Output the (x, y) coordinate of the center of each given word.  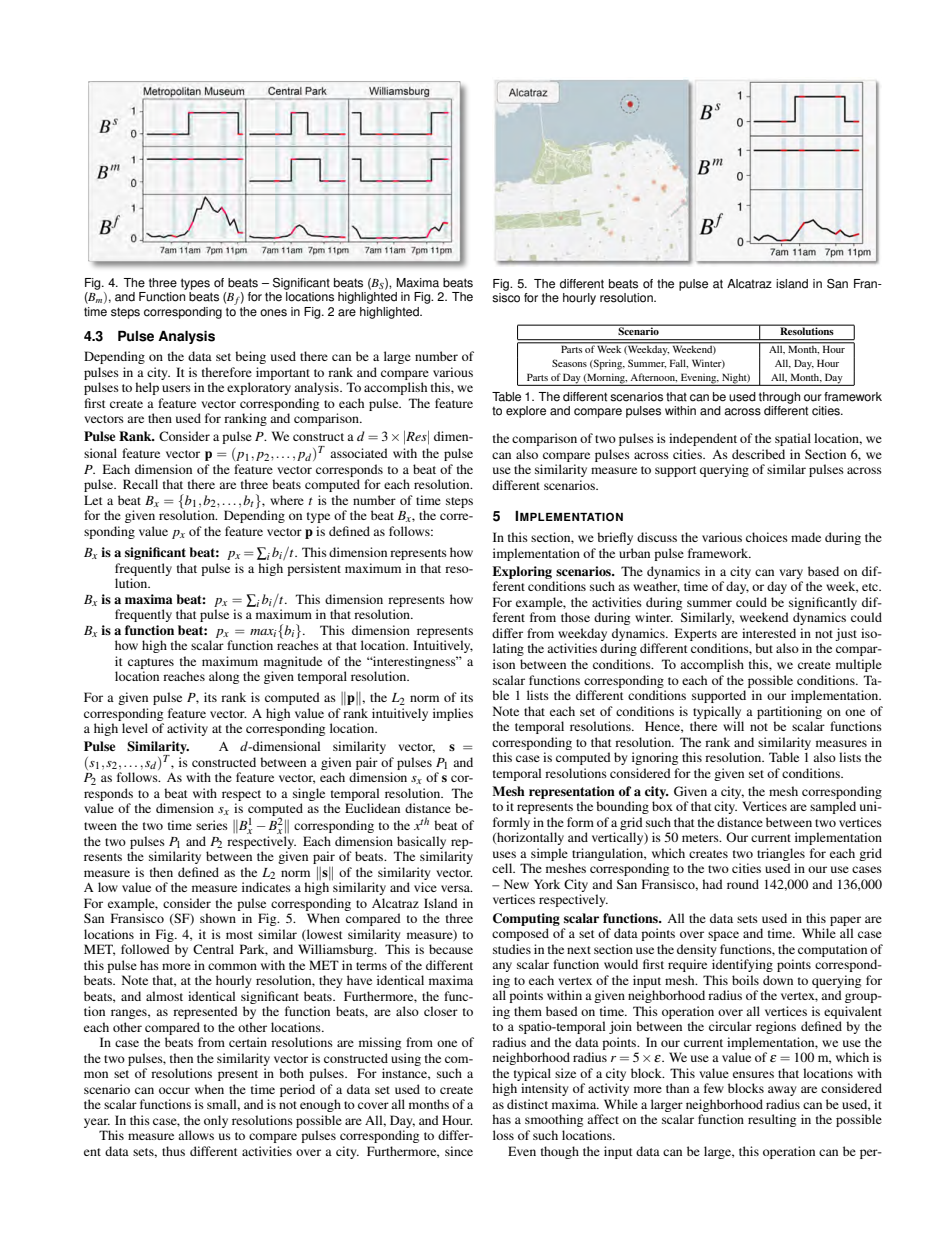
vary (791, 574)
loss (503, 1135)
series (212, 825)
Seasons (569, 363)
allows (196, 1135)
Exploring (522, 572)
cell (503, 868)
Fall (679, 363)
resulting (772, 1120)
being (250, 357)
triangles (781, 854)
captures (151, 663)
